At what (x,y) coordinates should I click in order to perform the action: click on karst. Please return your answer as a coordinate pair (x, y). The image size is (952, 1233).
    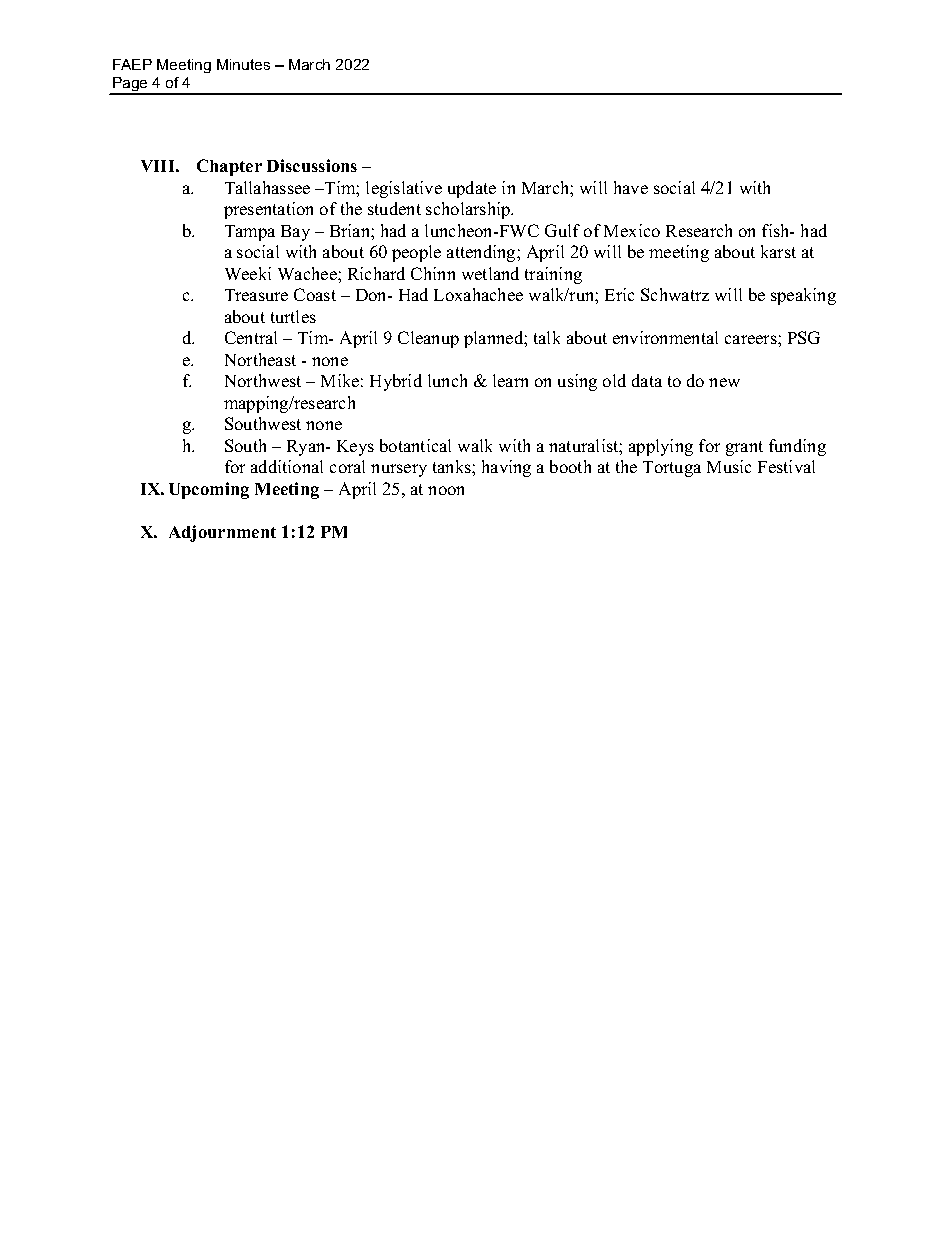
    Looking at the image, I should click on (778, 251).
